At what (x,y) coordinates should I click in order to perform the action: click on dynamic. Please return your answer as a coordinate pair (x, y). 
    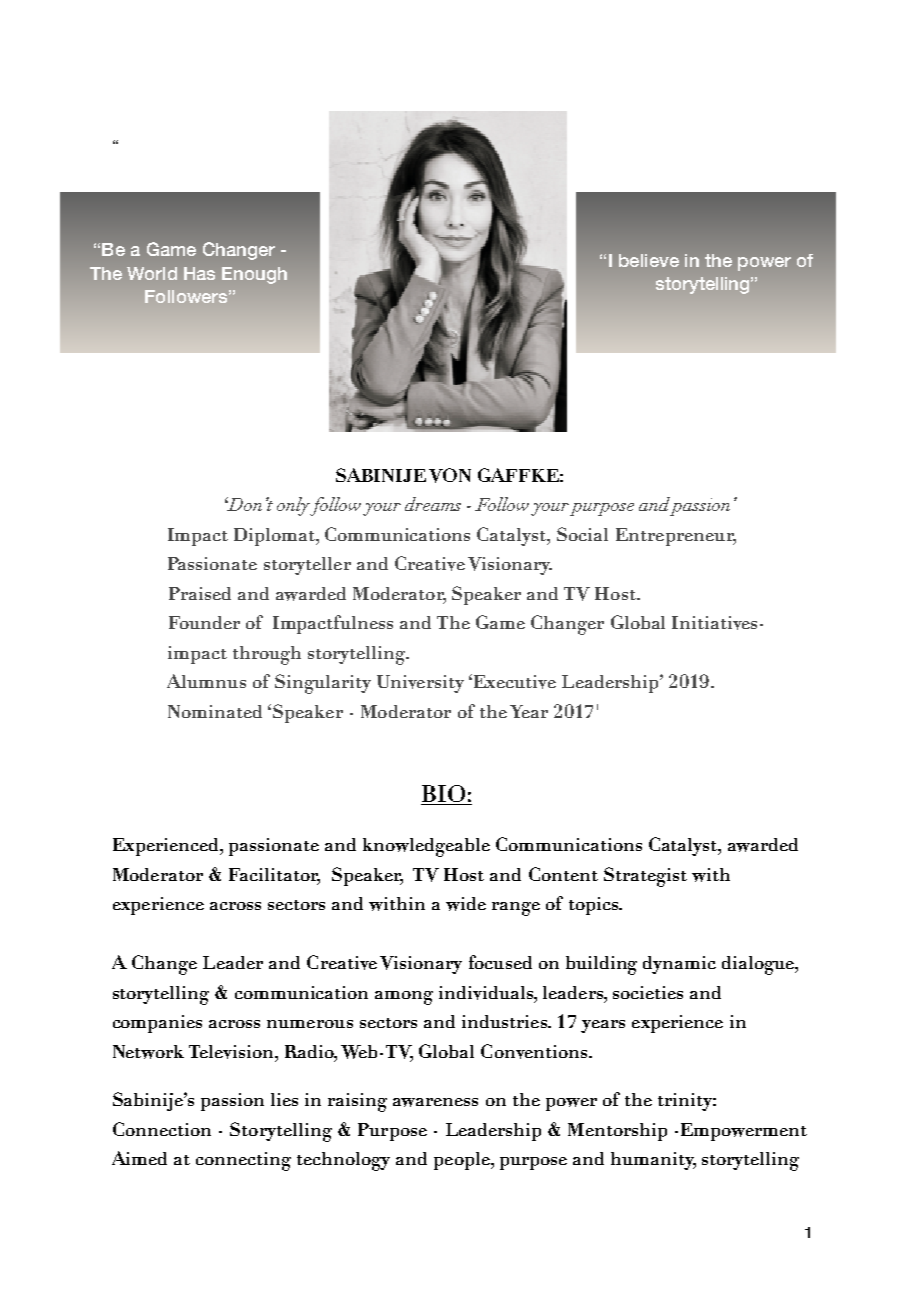
    Looking at the image, I should click on (679, 965).
